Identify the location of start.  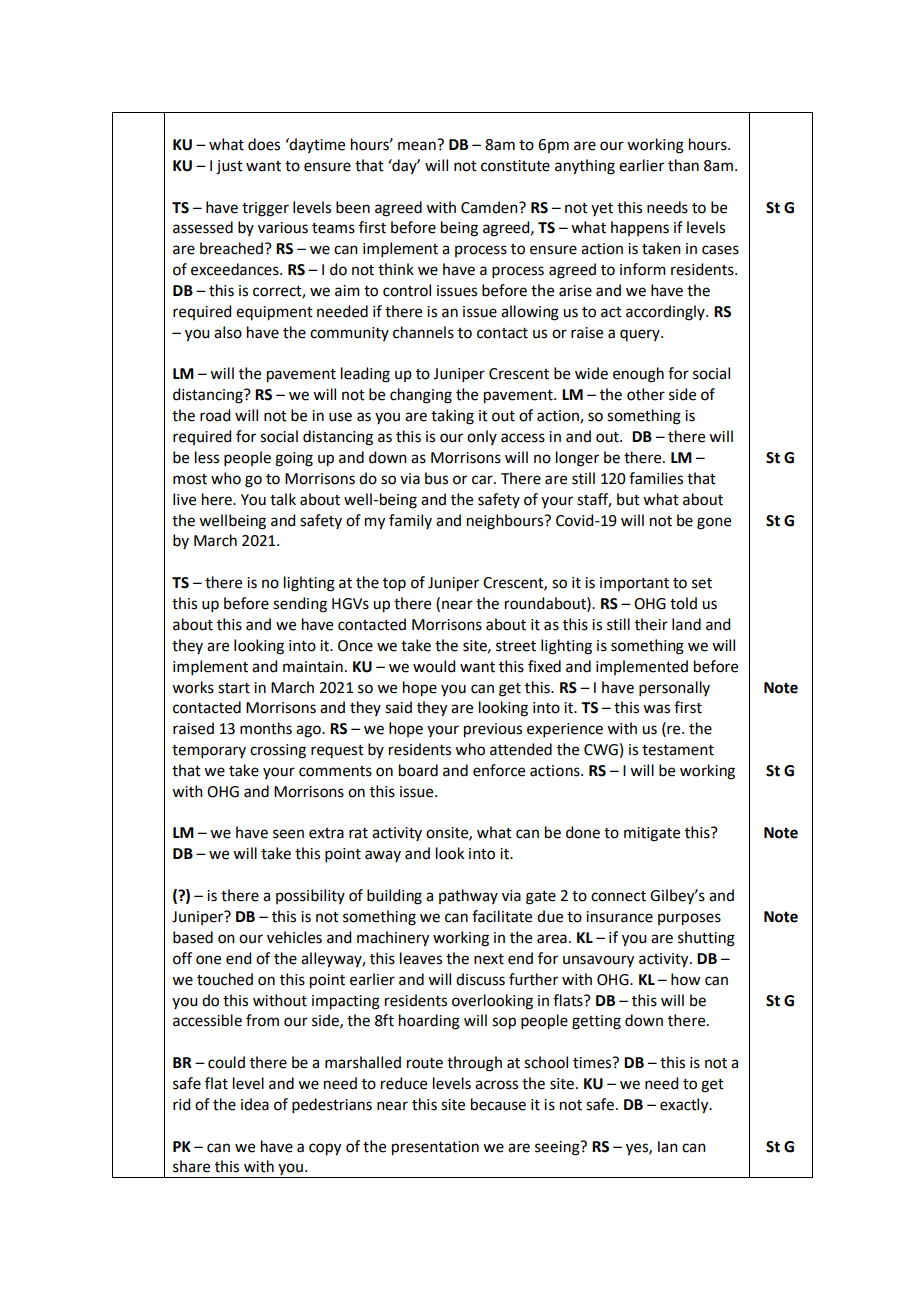
(234, 688).
